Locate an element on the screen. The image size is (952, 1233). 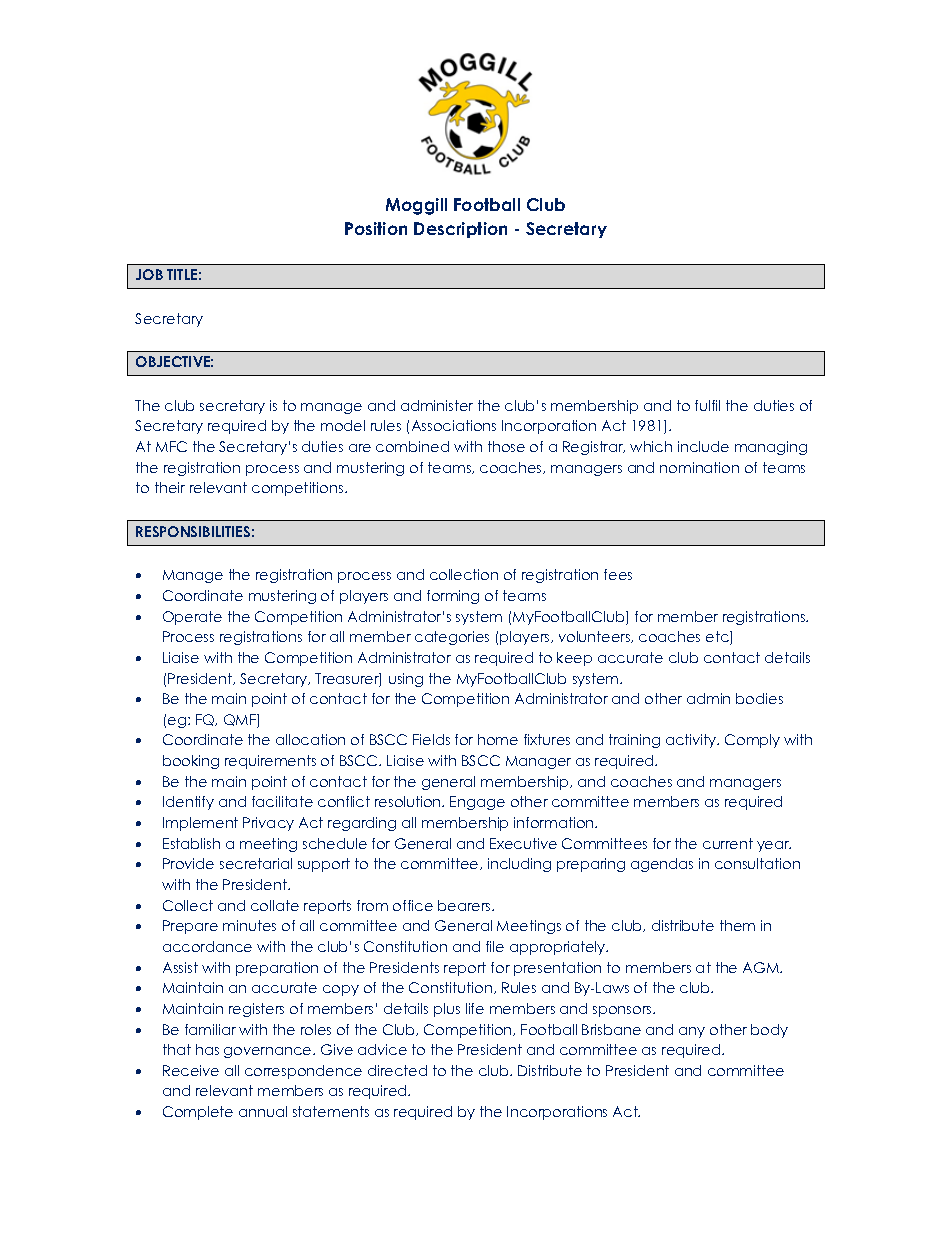
secretarial is located at coordinates (256, 863).
